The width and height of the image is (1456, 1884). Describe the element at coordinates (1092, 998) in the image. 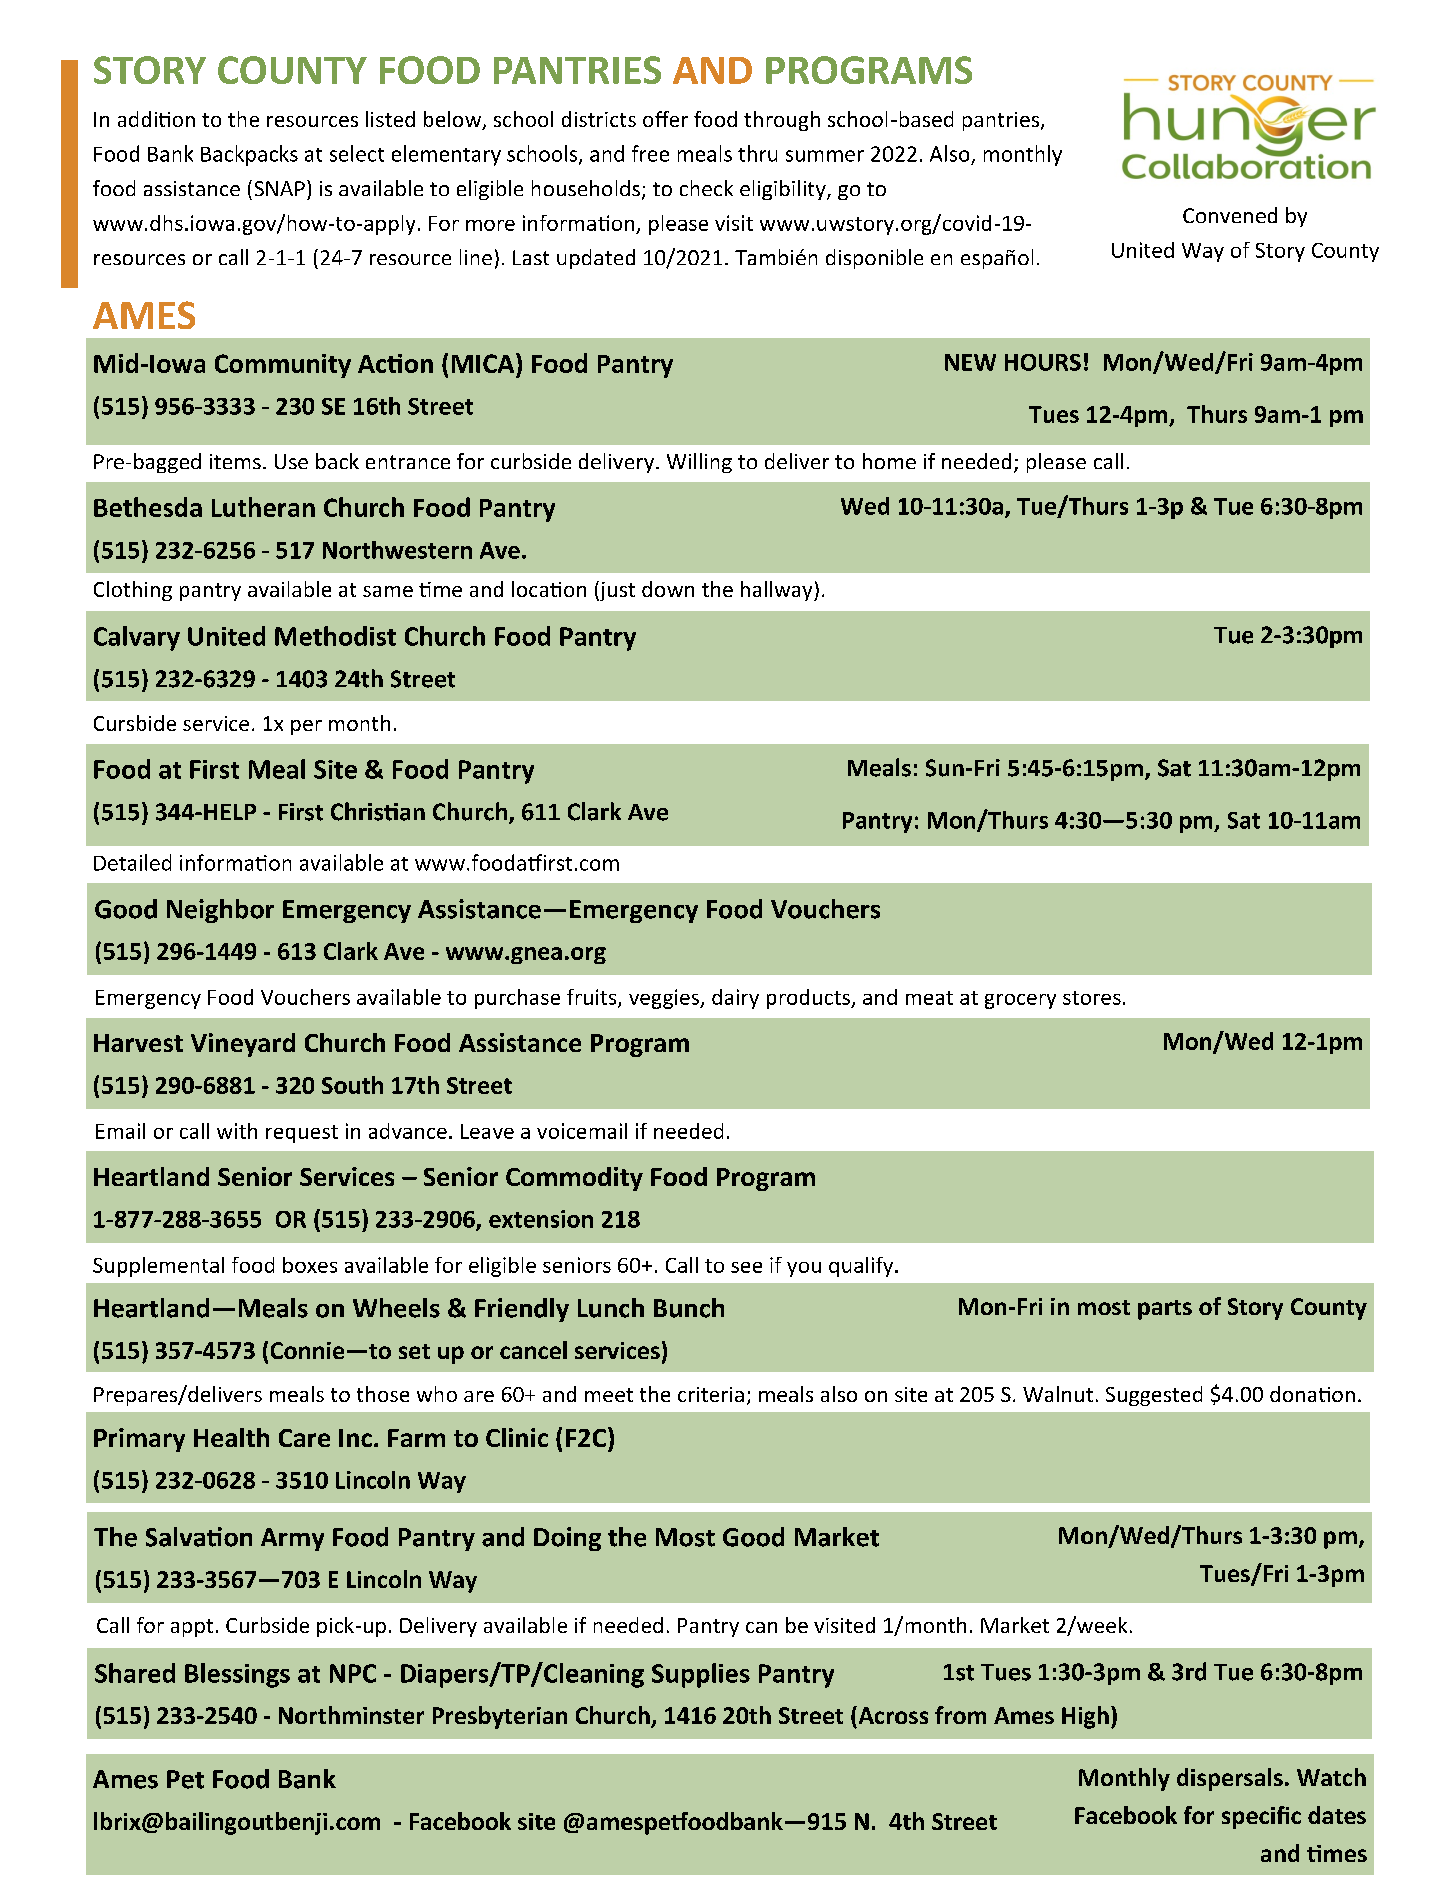

I see `stores` at that location.
